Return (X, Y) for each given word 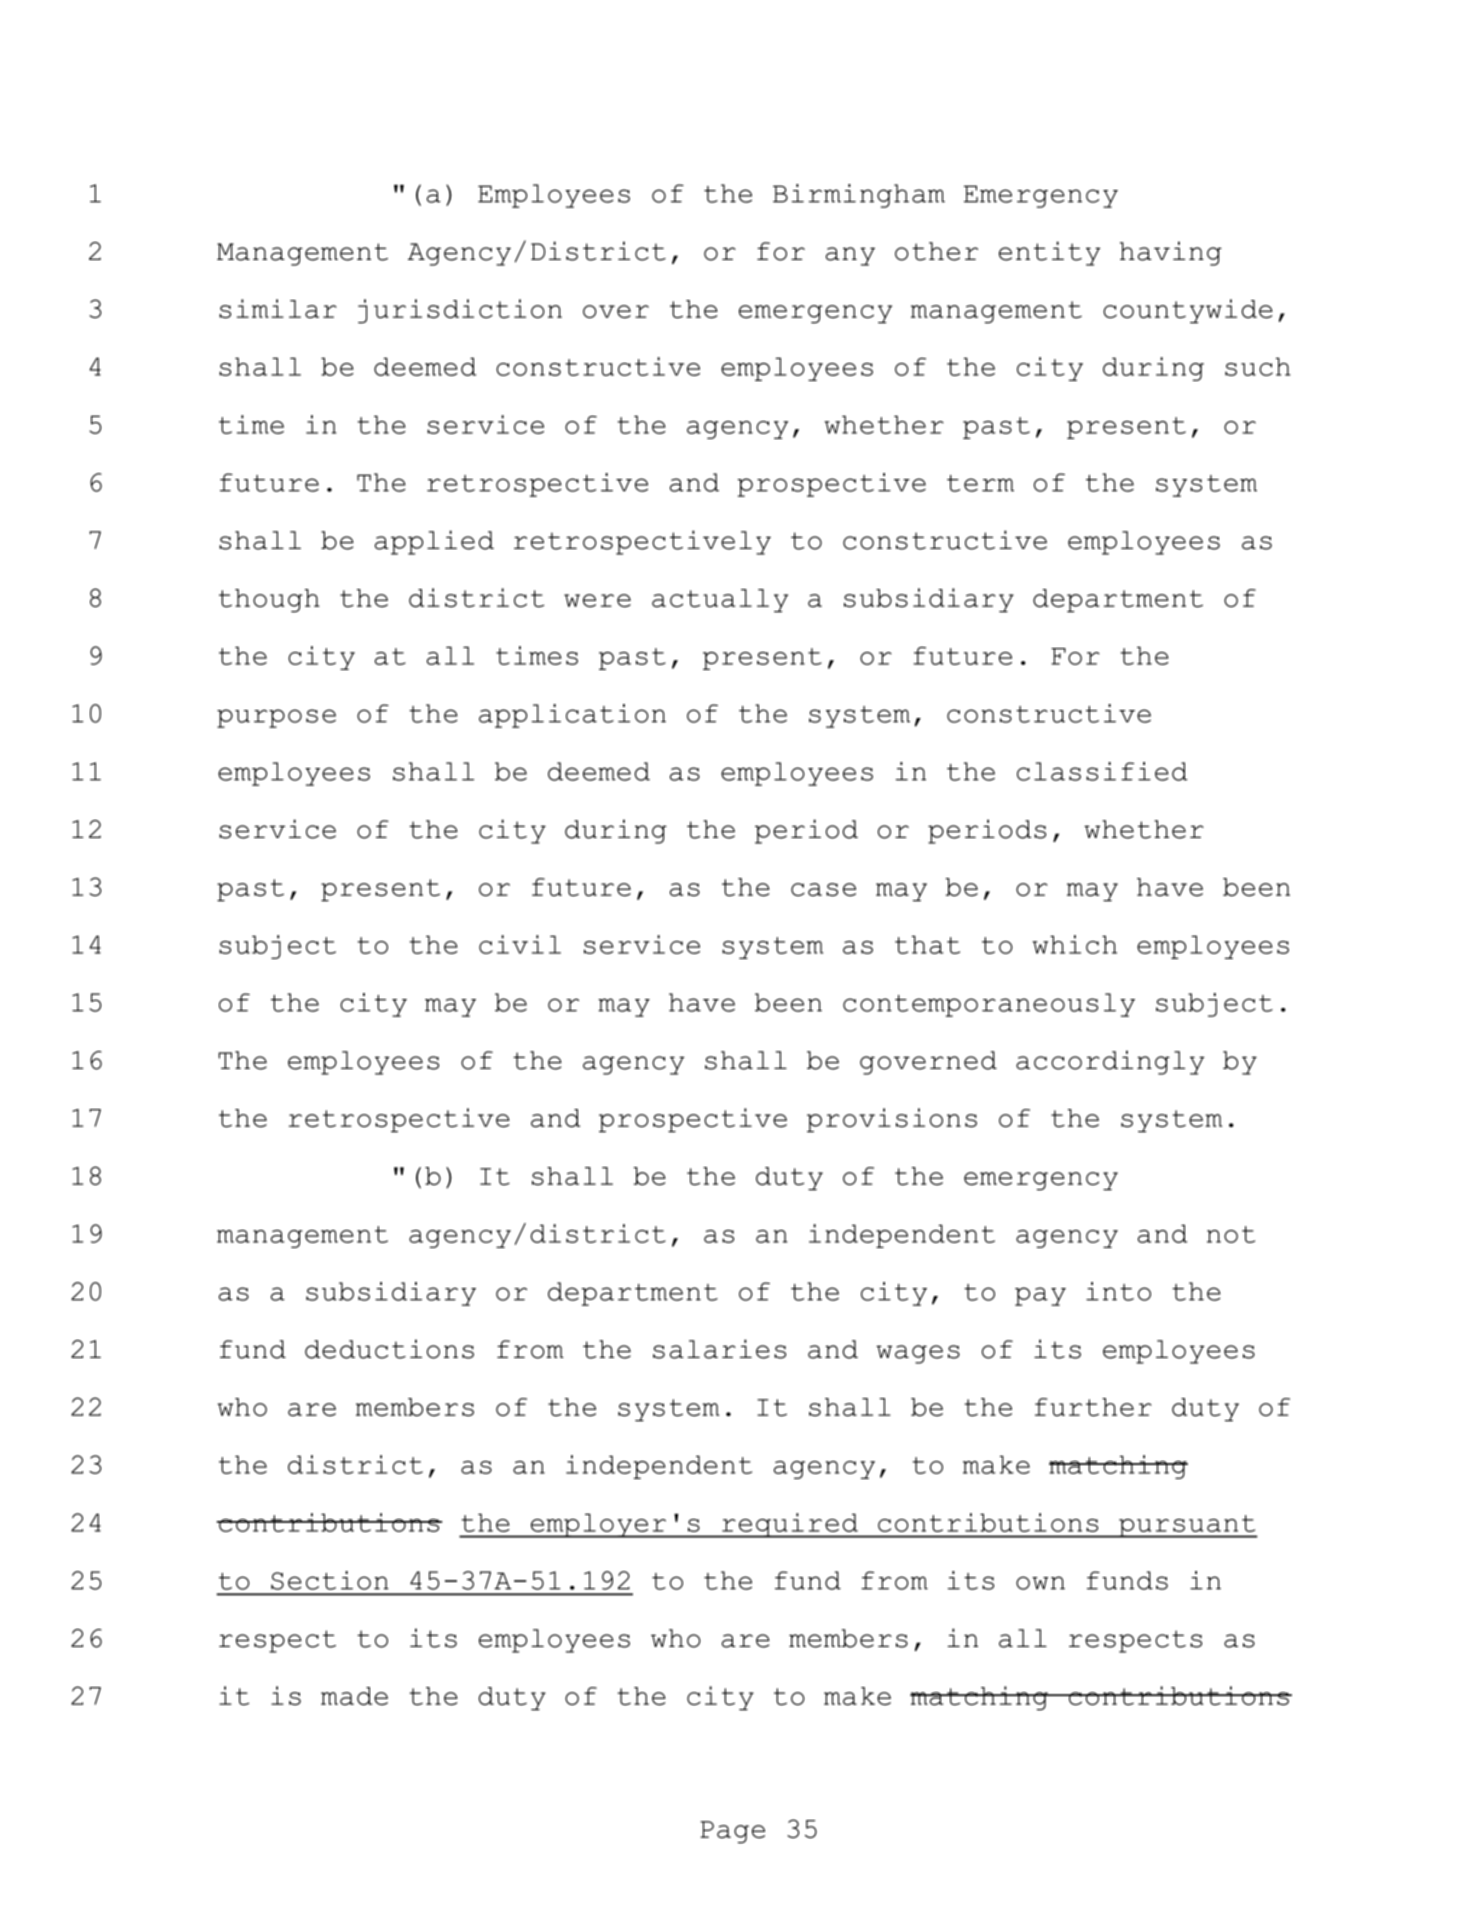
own (1040, 1583)
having (1171, 253)
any (850, 256)
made (354, 1696)
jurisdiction (460, 311)
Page (732, 1832)
